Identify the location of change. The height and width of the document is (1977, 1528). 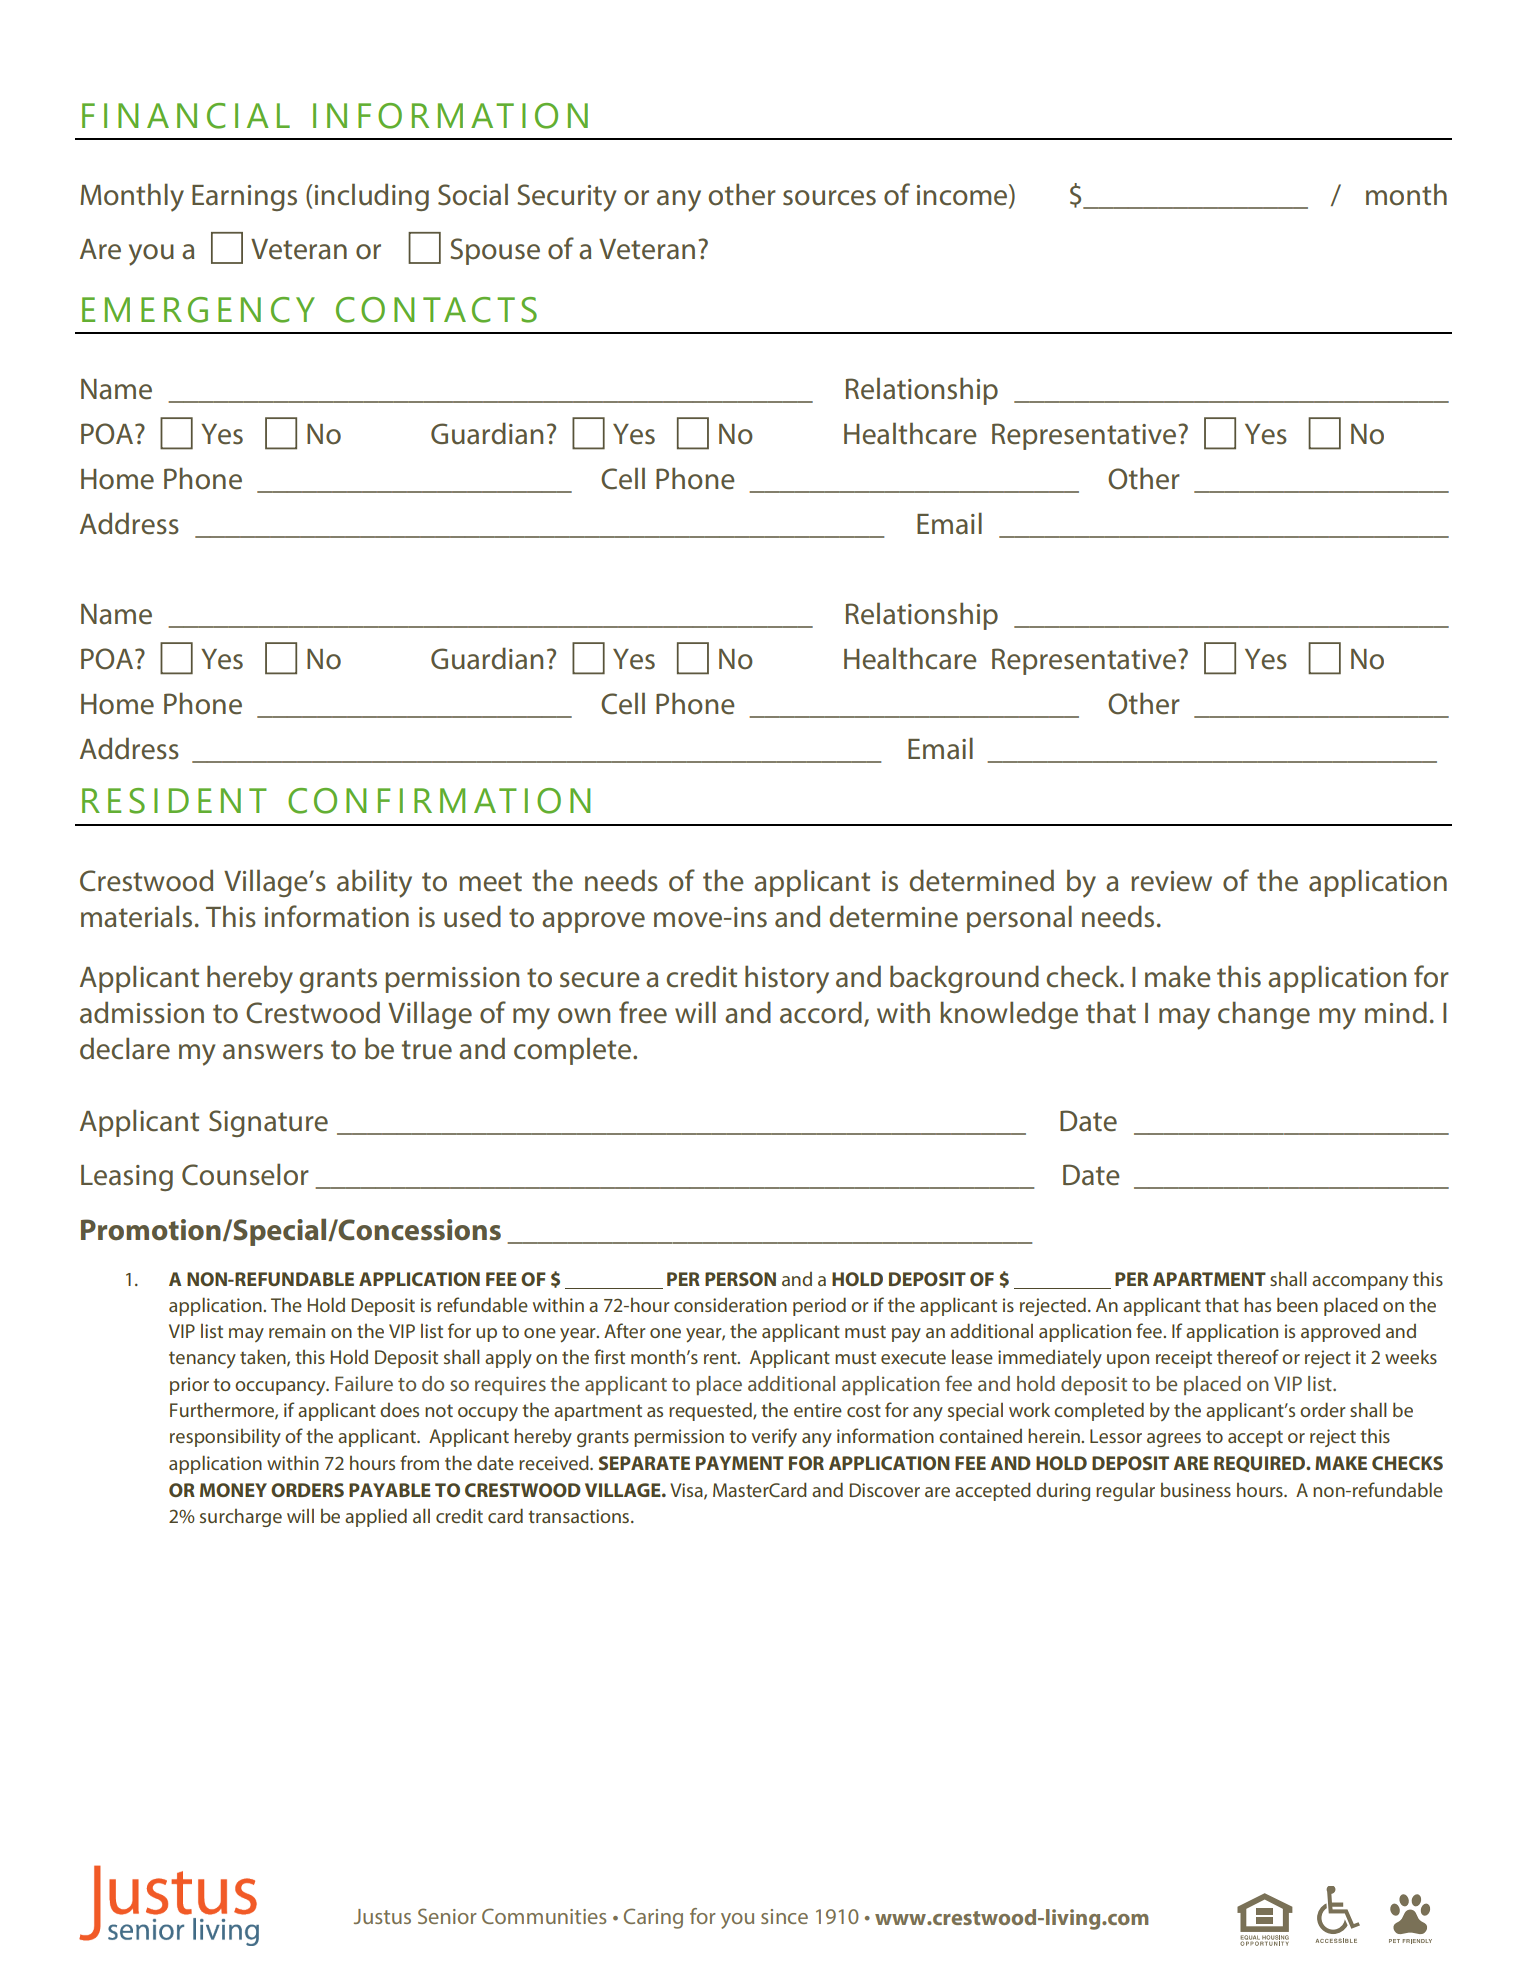
(1264, 1015).
